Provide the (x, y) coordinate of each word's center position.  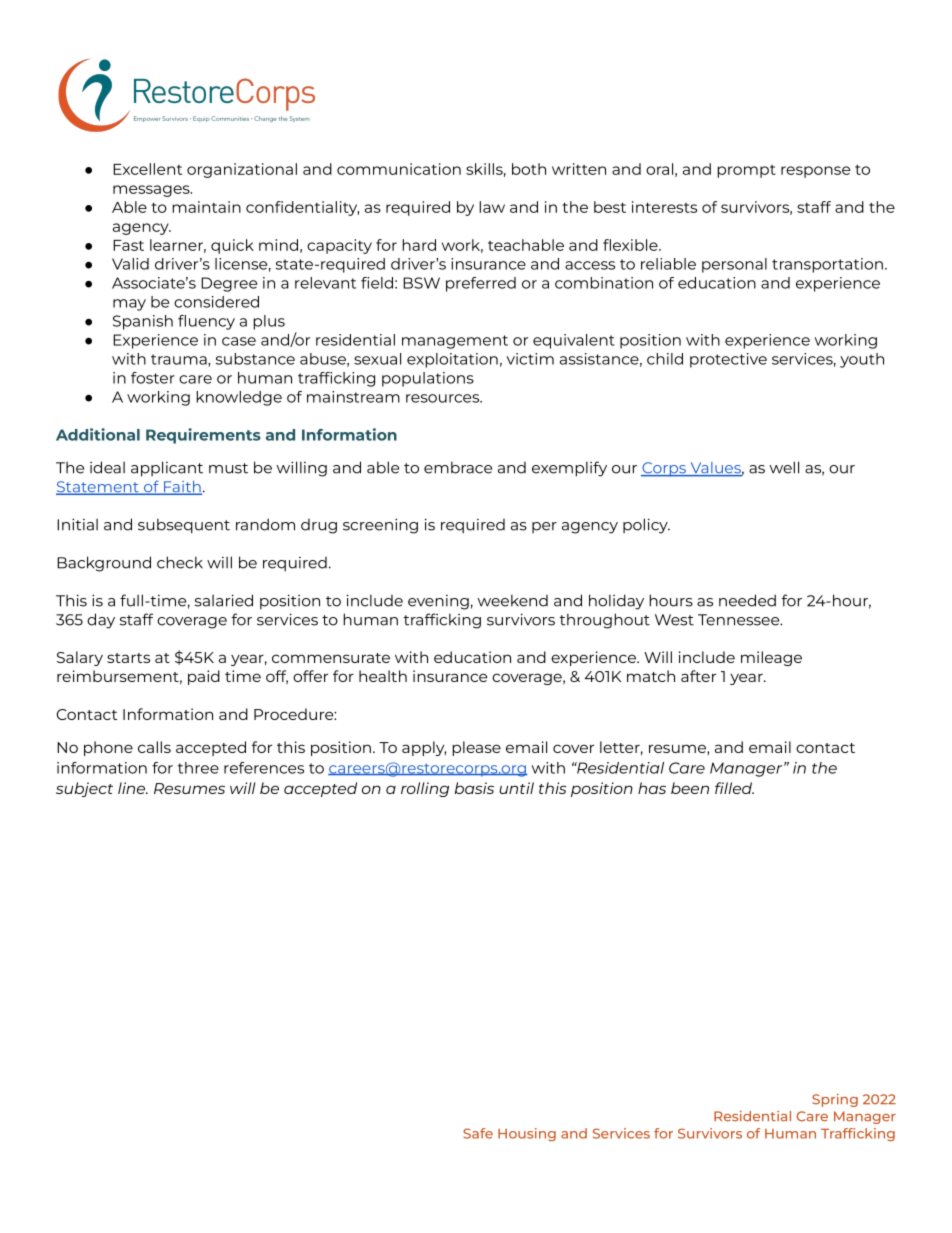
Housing (527, 1134)
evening (438, 602)
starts (128, 658)
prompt (746, 171)
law (492, 207)
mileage (771, 658)
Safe (478, 1133)
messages (152, 191)
